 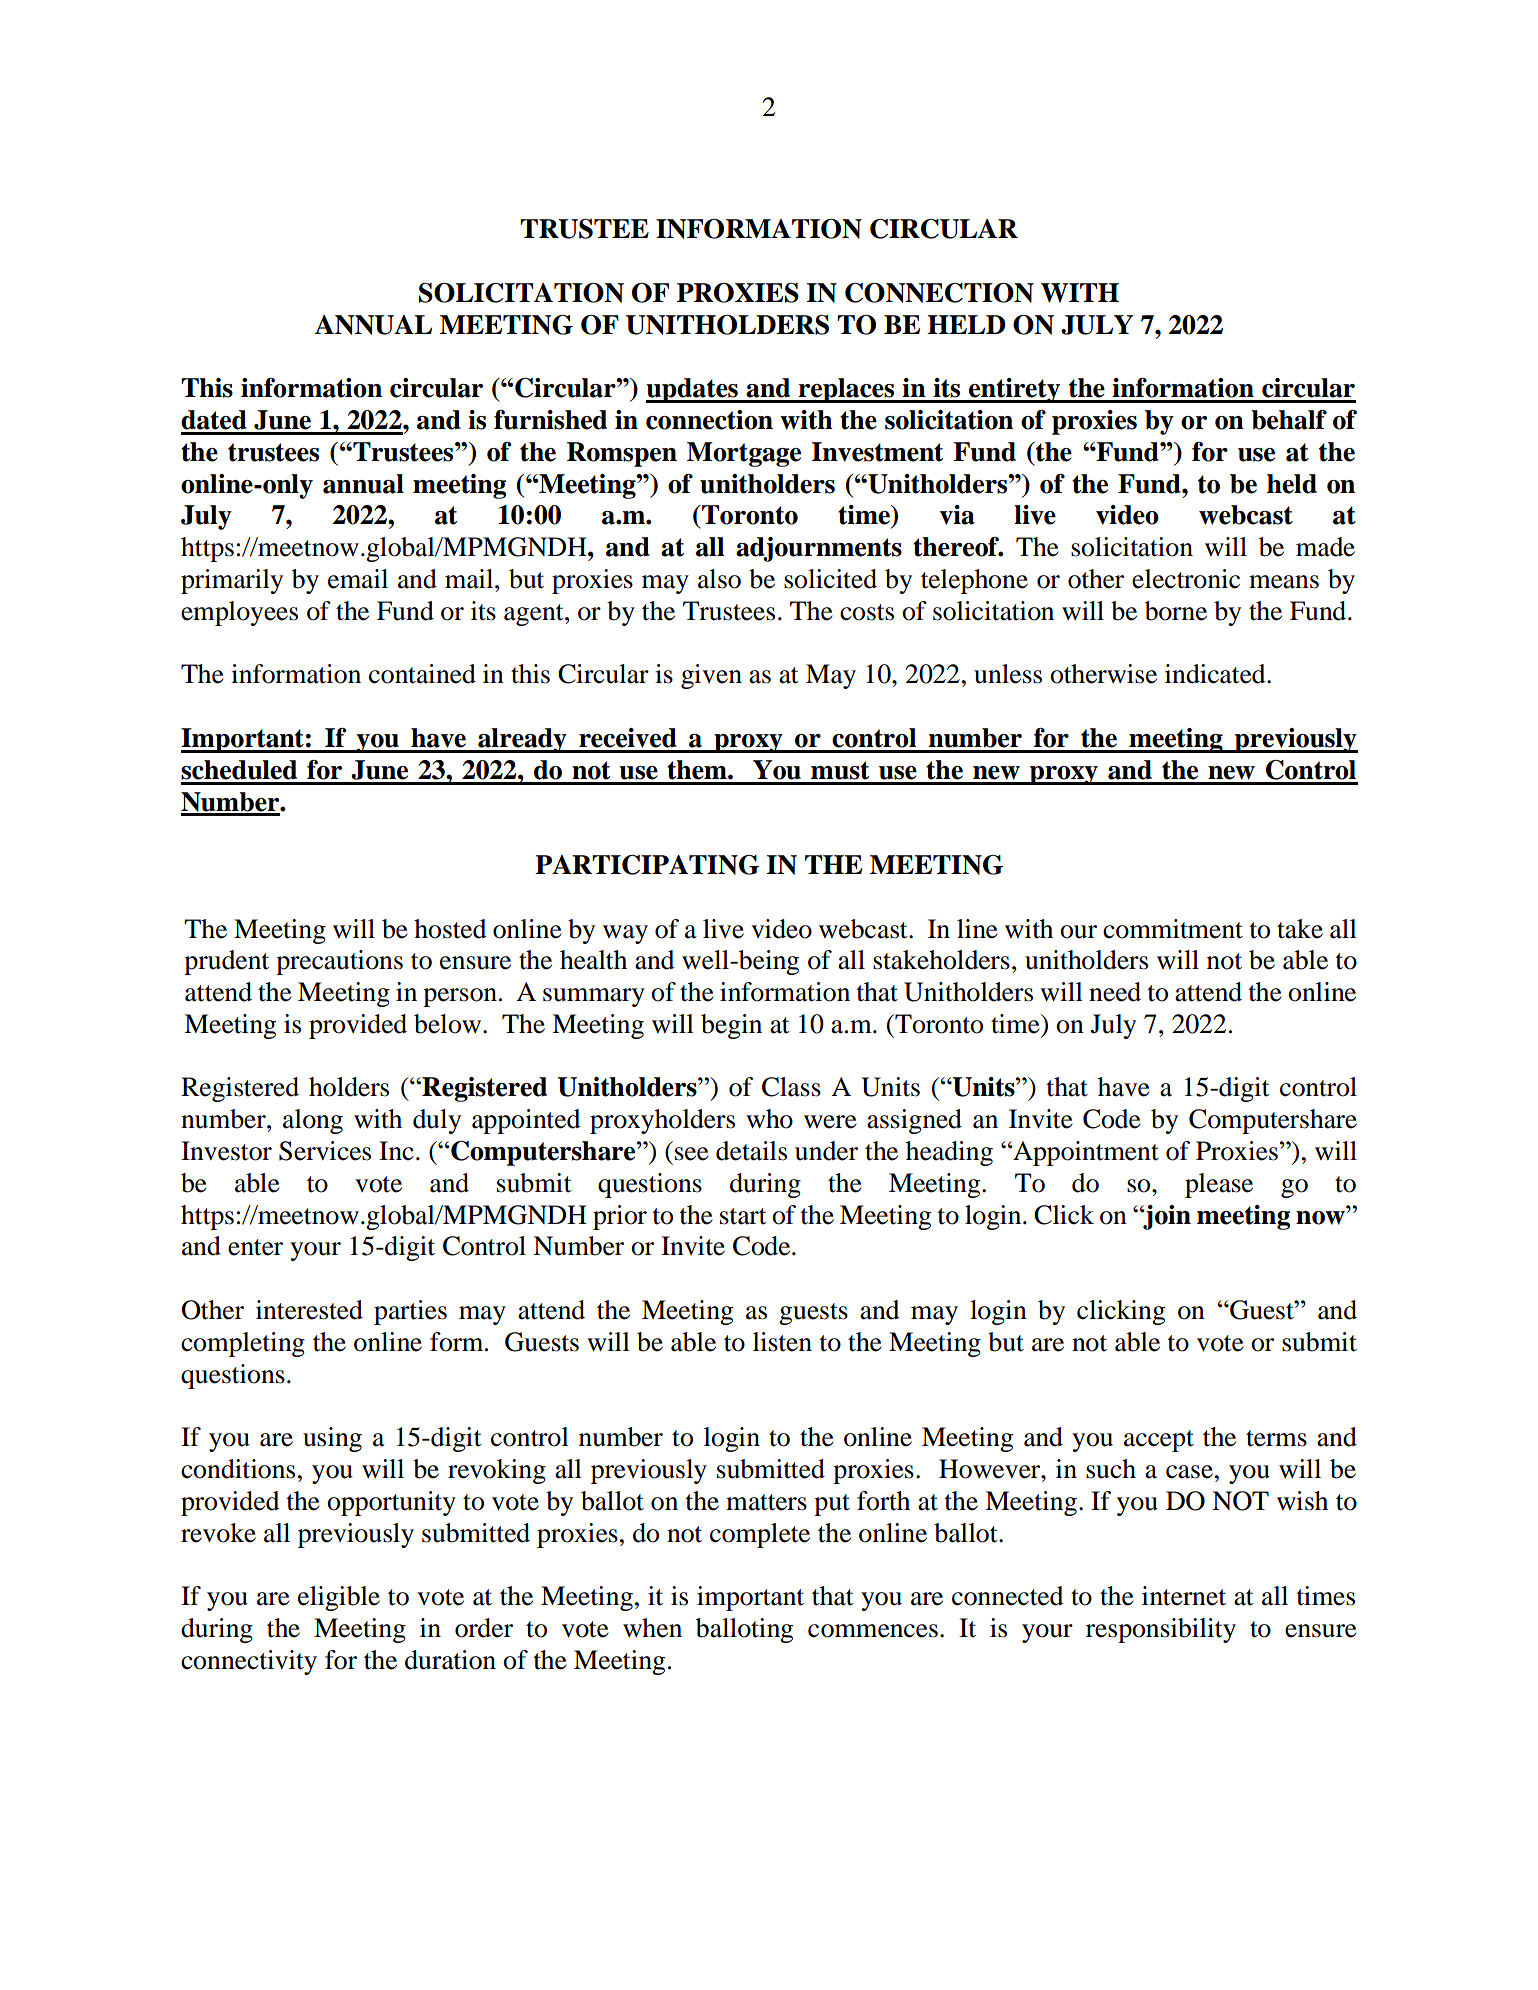 I want to click on Mortgage, so click(x=744, y=454).
